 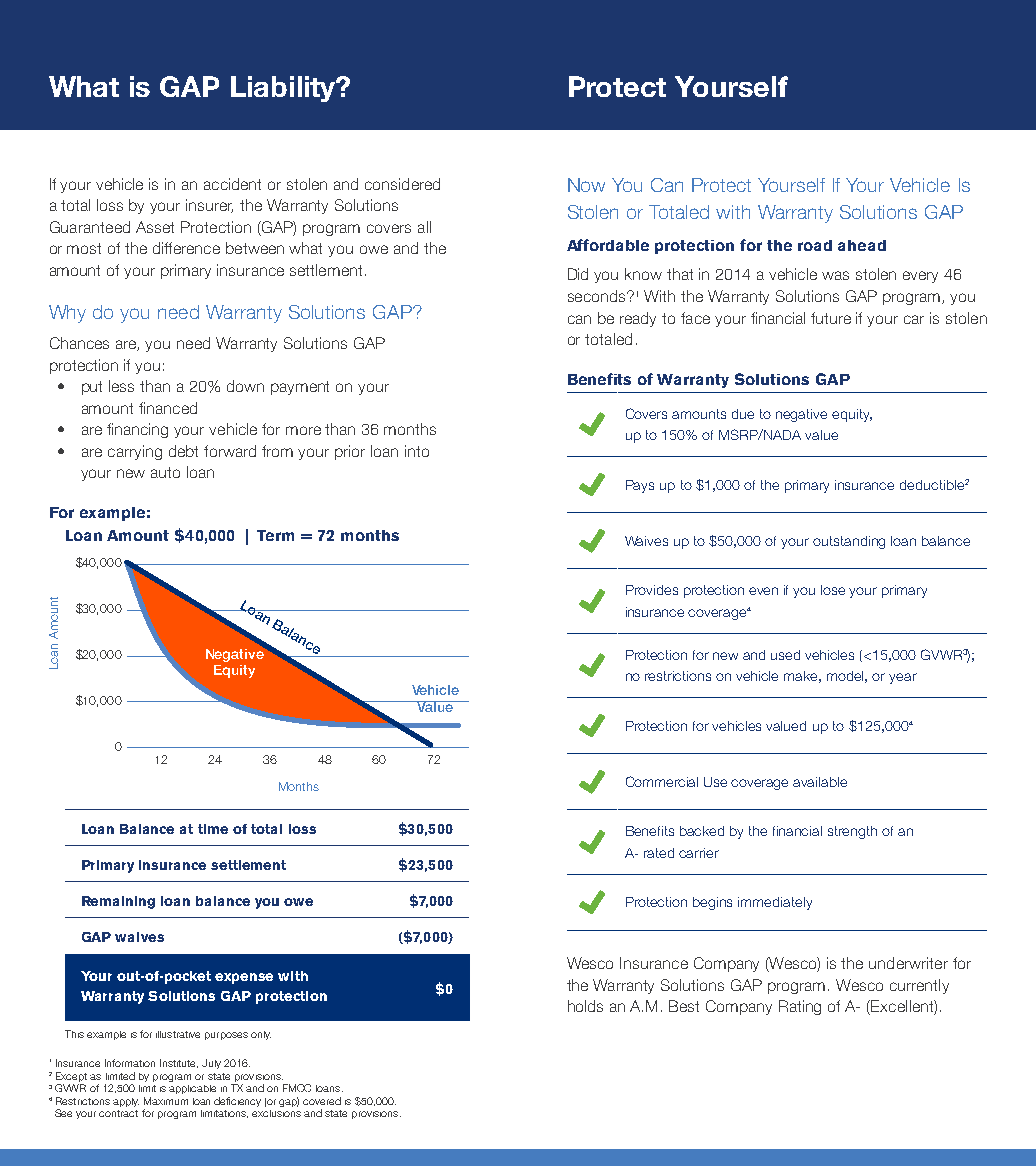 What do you see at coordinates (424, 227) in the document?
I see `all` at bounding box center [424, 227].
